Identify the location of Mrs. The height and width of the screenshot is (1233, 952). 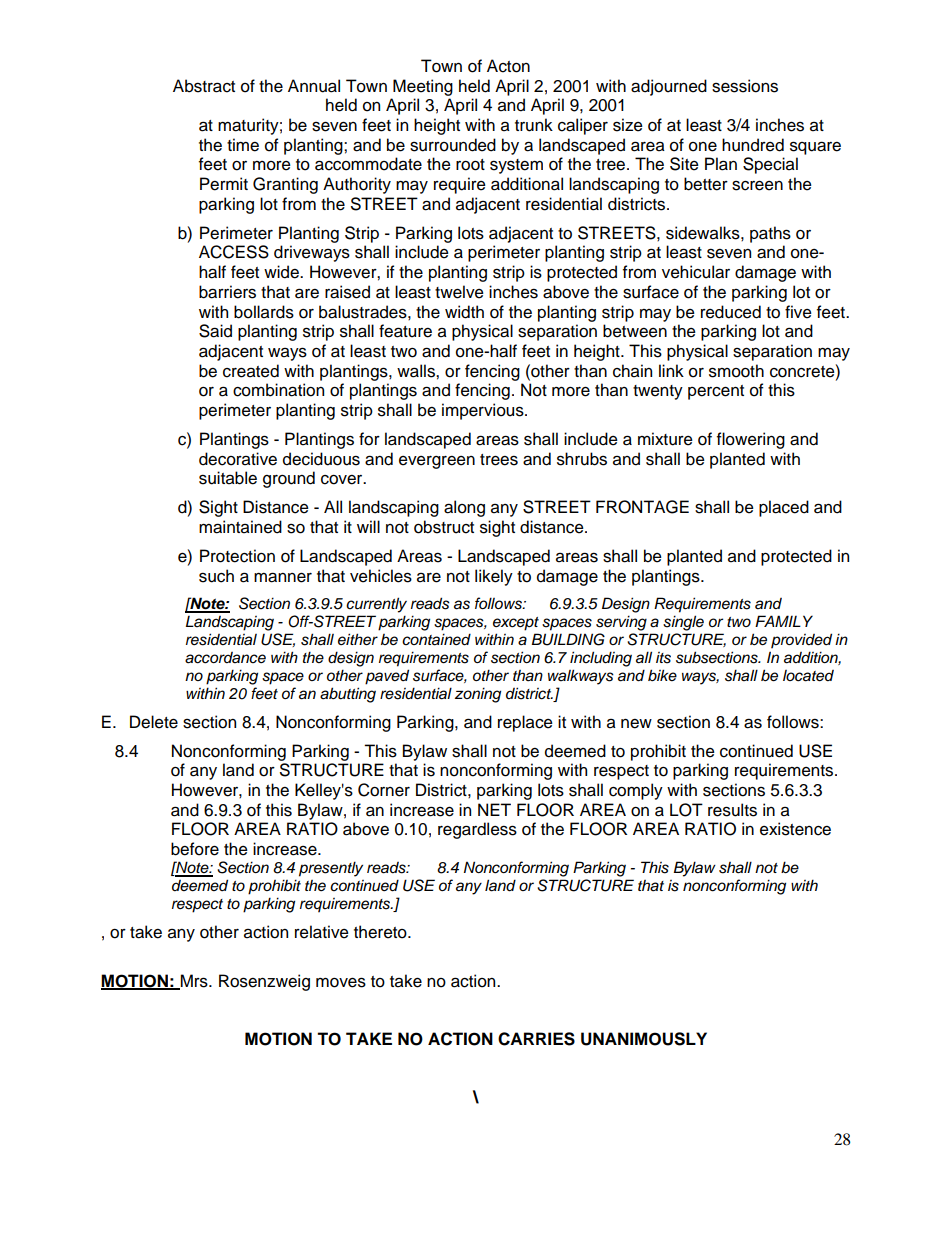
(194, 981).
